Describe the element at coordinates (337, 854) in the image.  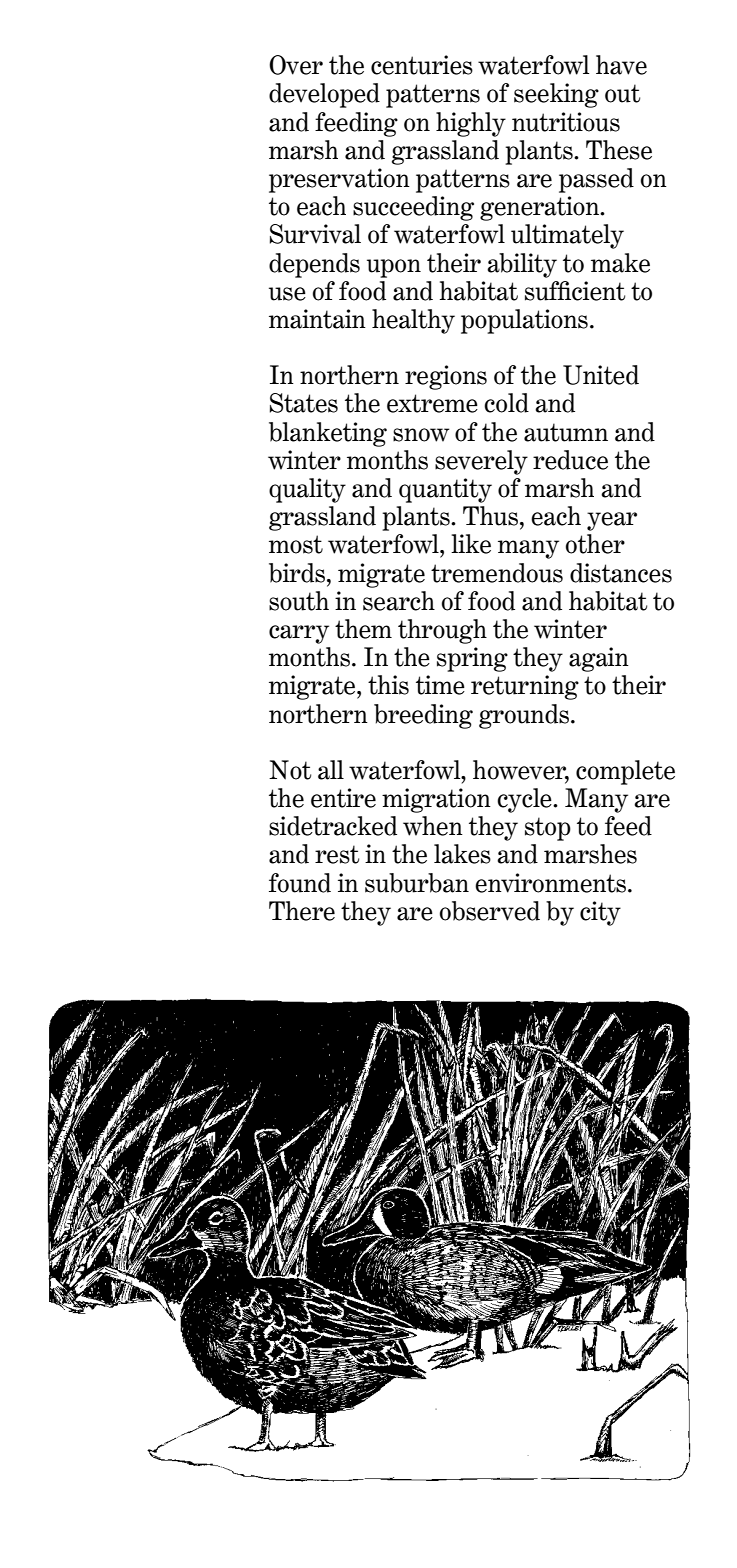
I see `rest` at that location.
